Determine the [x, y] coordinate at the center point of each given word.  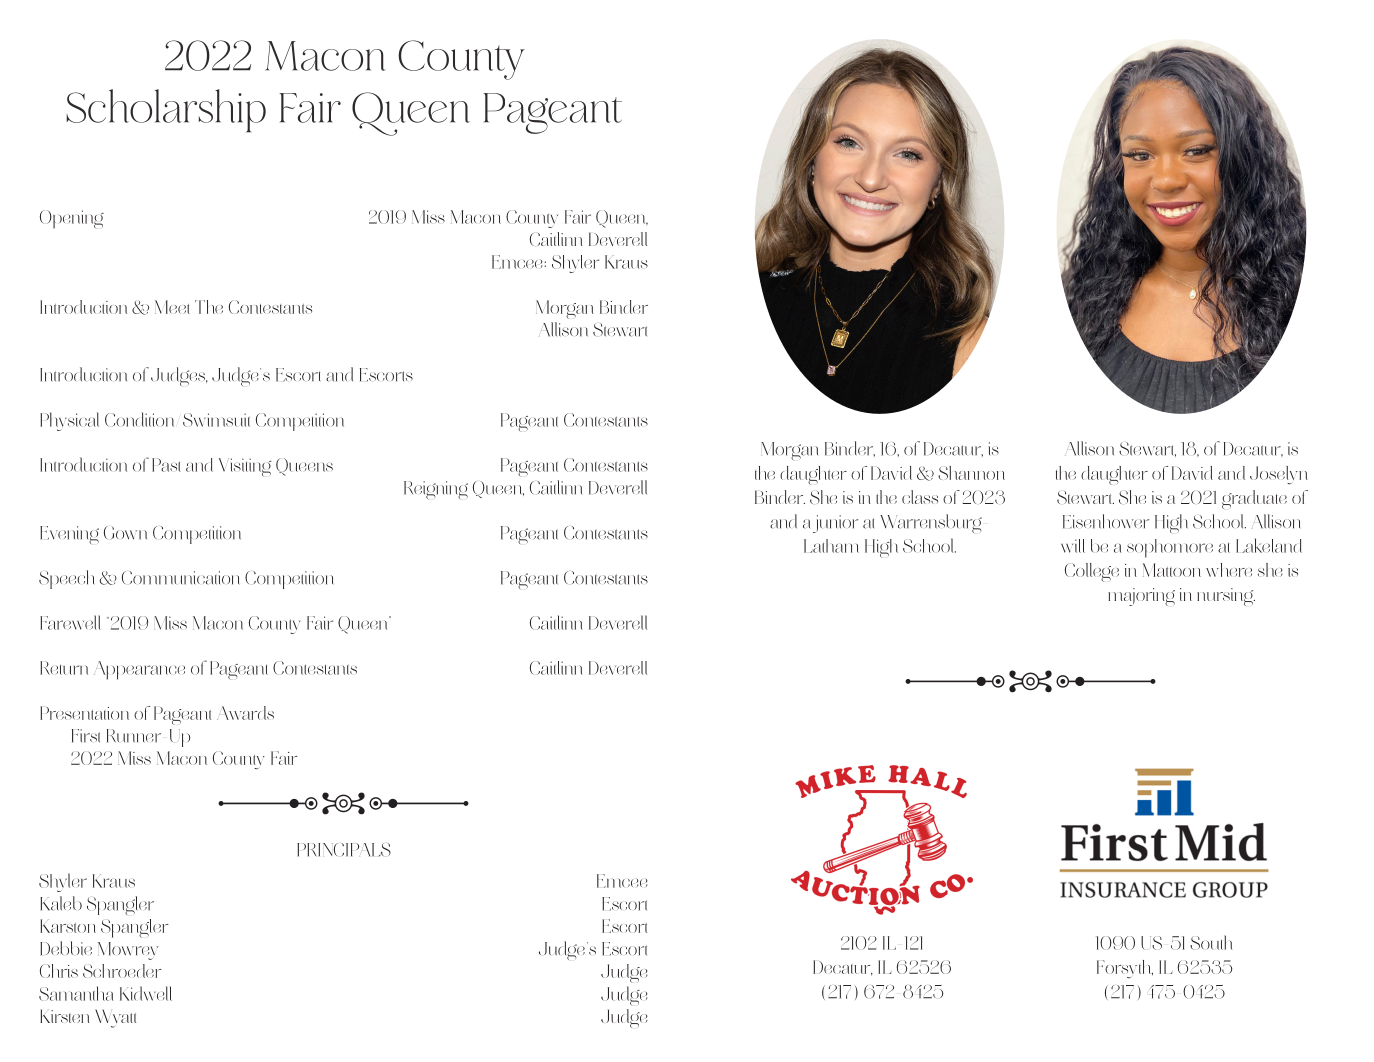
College [1092, 572]
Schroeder [122, 971]
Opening [72, 219]
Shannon [971, 473]
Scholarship [166, 111]
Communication [181, 578]
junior [835, 524]
